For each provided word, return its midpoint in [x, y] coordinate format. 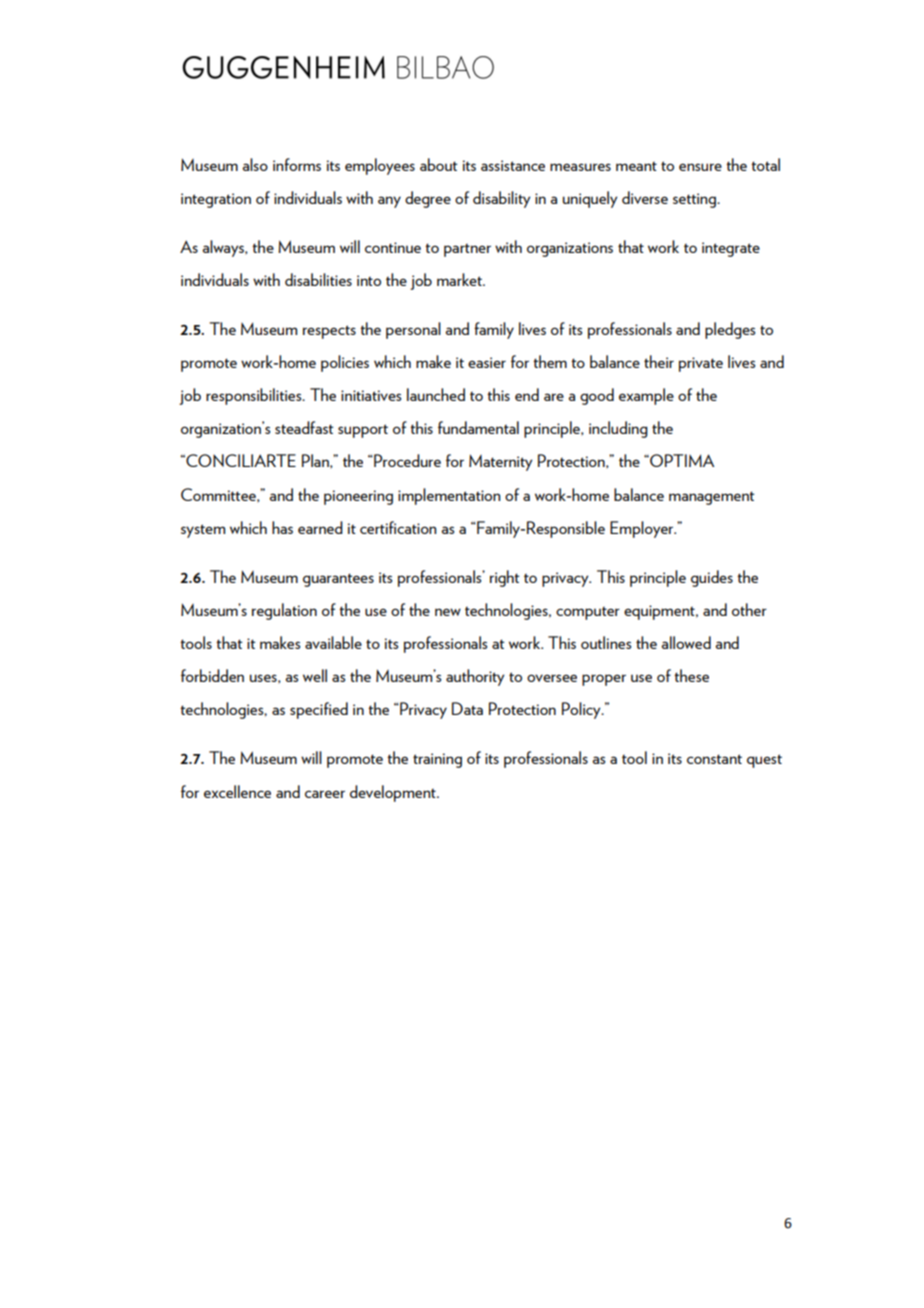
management [711, 498]
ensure [700, 167]
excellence [237, 791]
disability [501, 199]
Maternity [500, 462]
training [437, 760]
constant [714, 759]
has [282, 527]
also [255, 164]
